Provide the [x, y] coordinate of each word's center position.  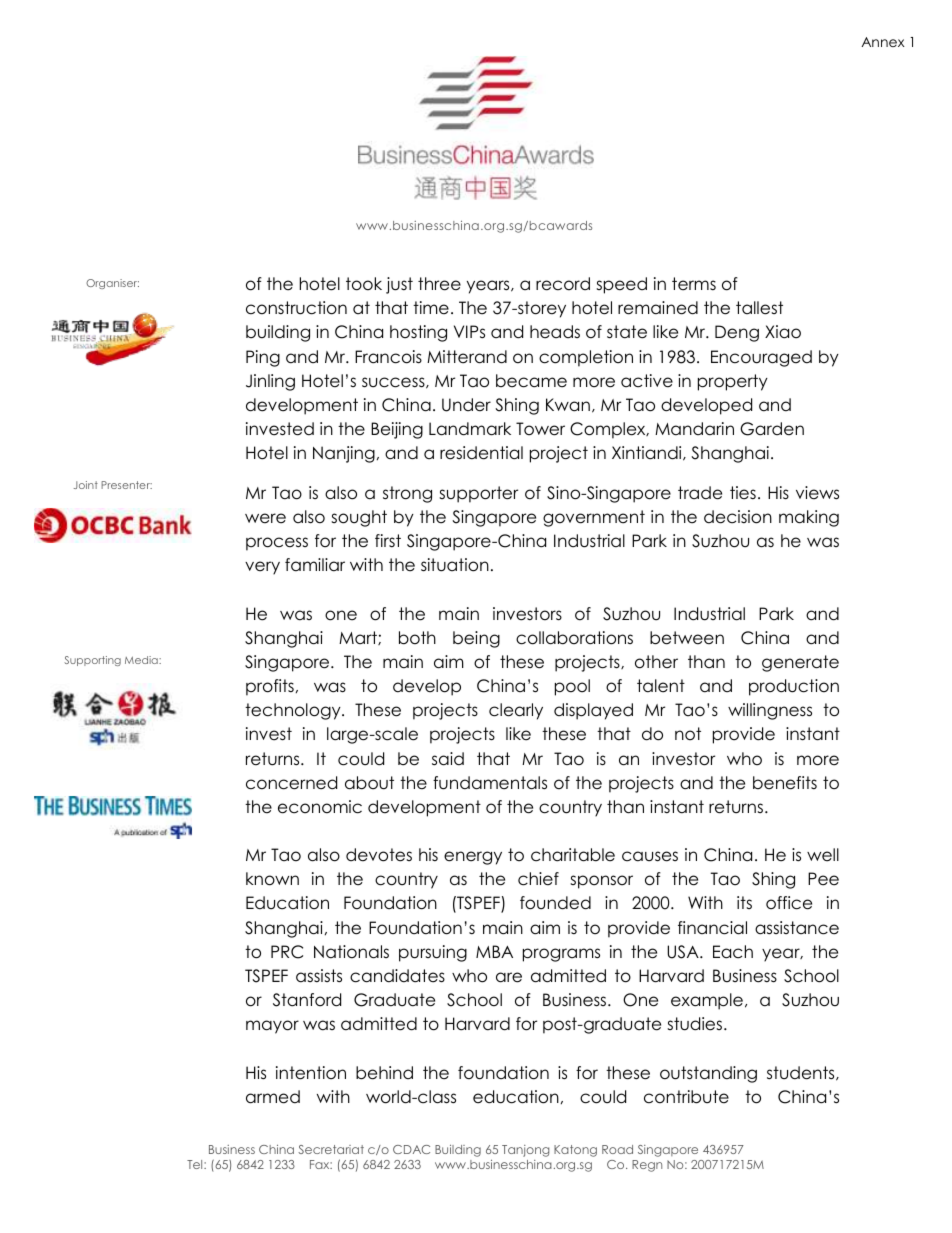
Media [142, 660]
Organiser [112, 284]
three [439, 284]
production [794, 687]
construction [296, 308]
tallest [759, 308]
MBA [494, 951]
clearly [516, 711]
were [265, 518]
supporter [478, 494]
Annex [883, 42]
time [431, 308]
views [817, 493]
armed [273, 1097]
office [789, 903]
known [272, 879]
